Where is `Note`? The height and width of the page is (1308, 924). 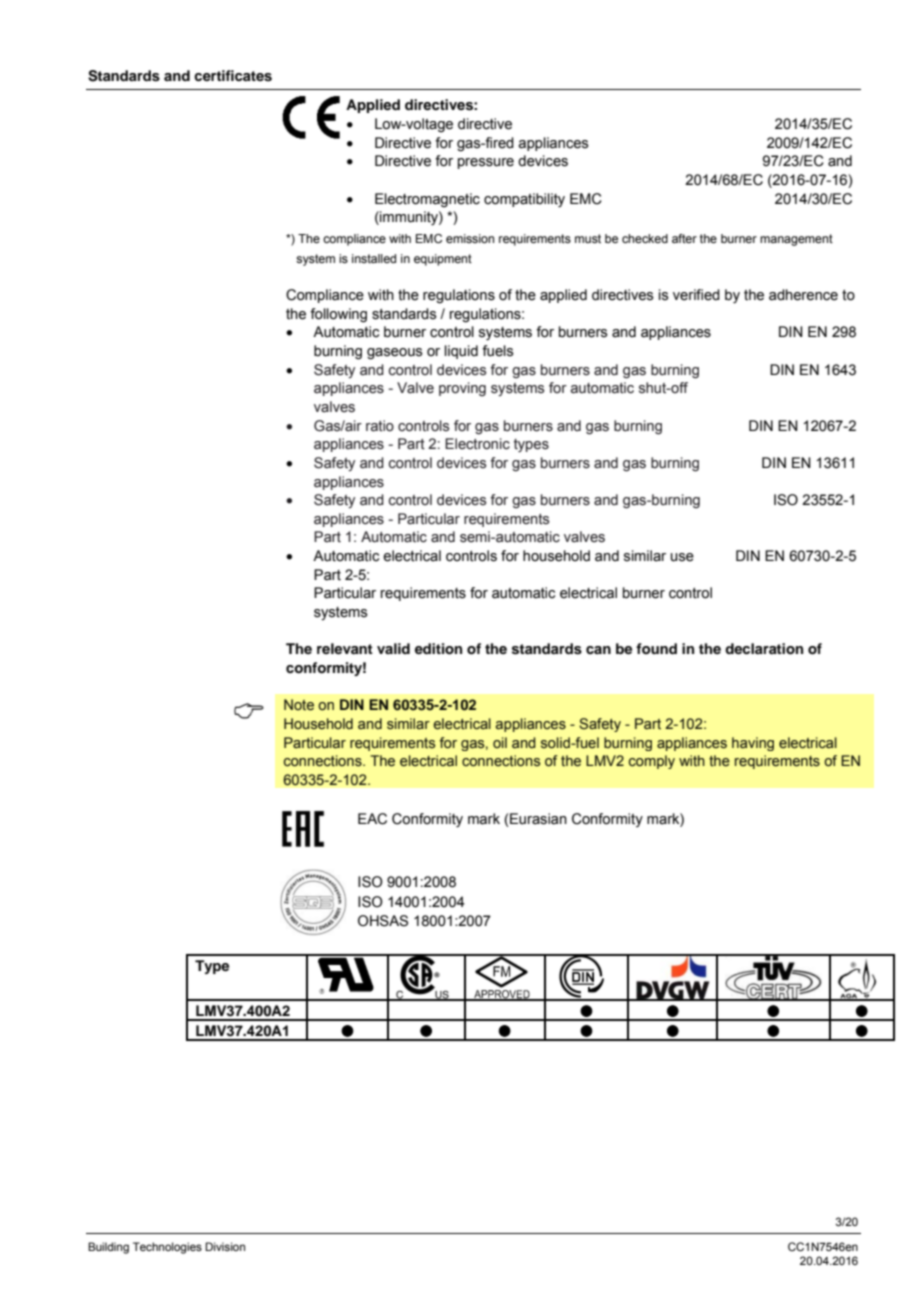 Note is located at coordinates (299, 705).
